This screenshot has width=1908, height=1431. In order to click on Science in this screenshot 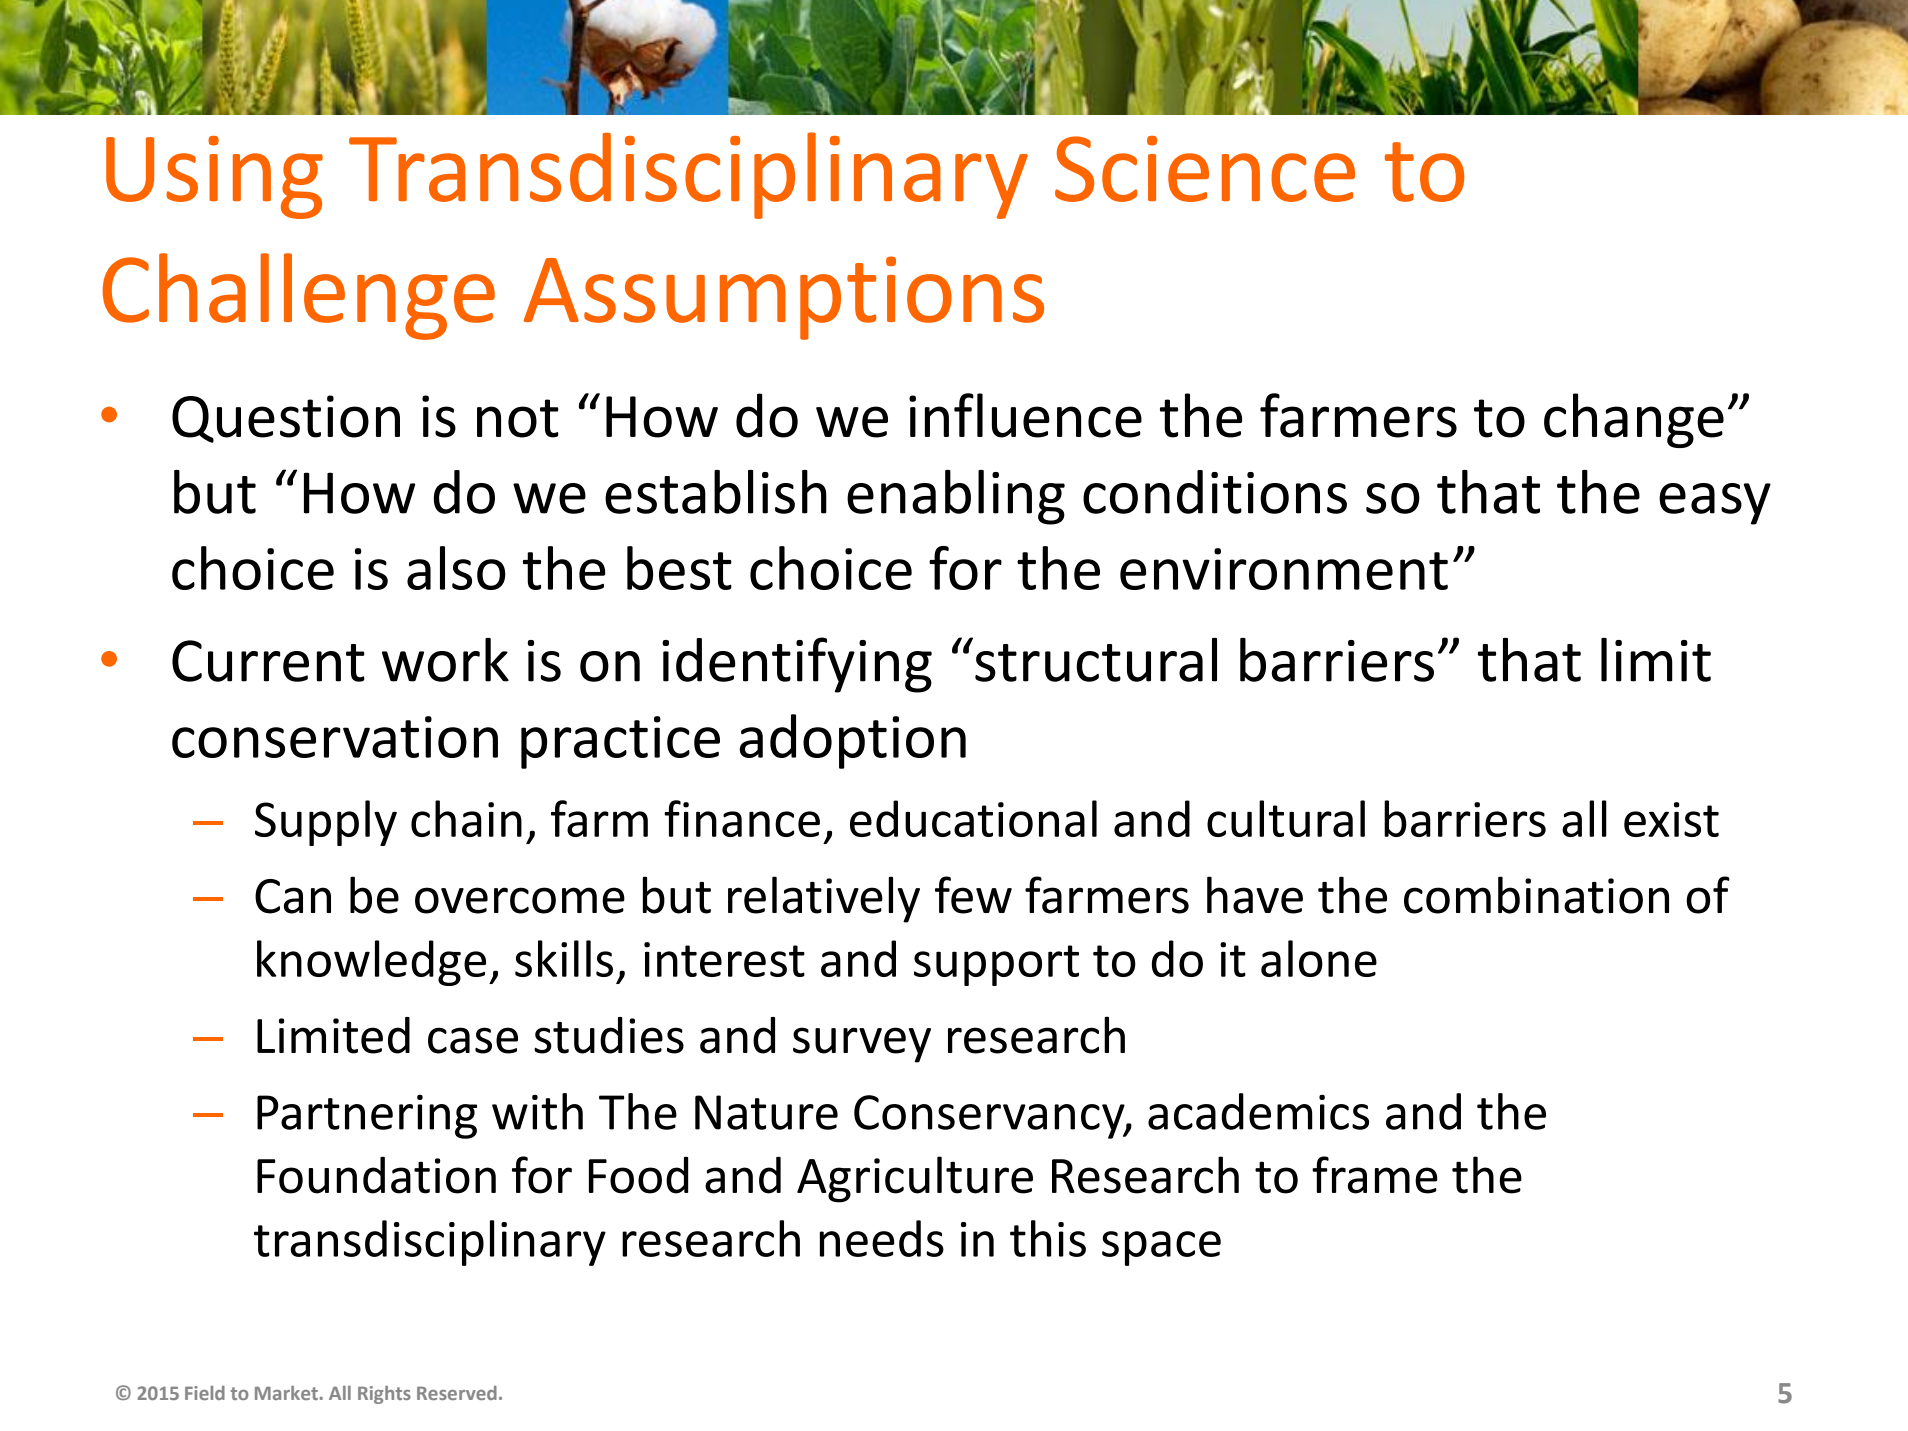, I will do `click(1205, 169)`.
